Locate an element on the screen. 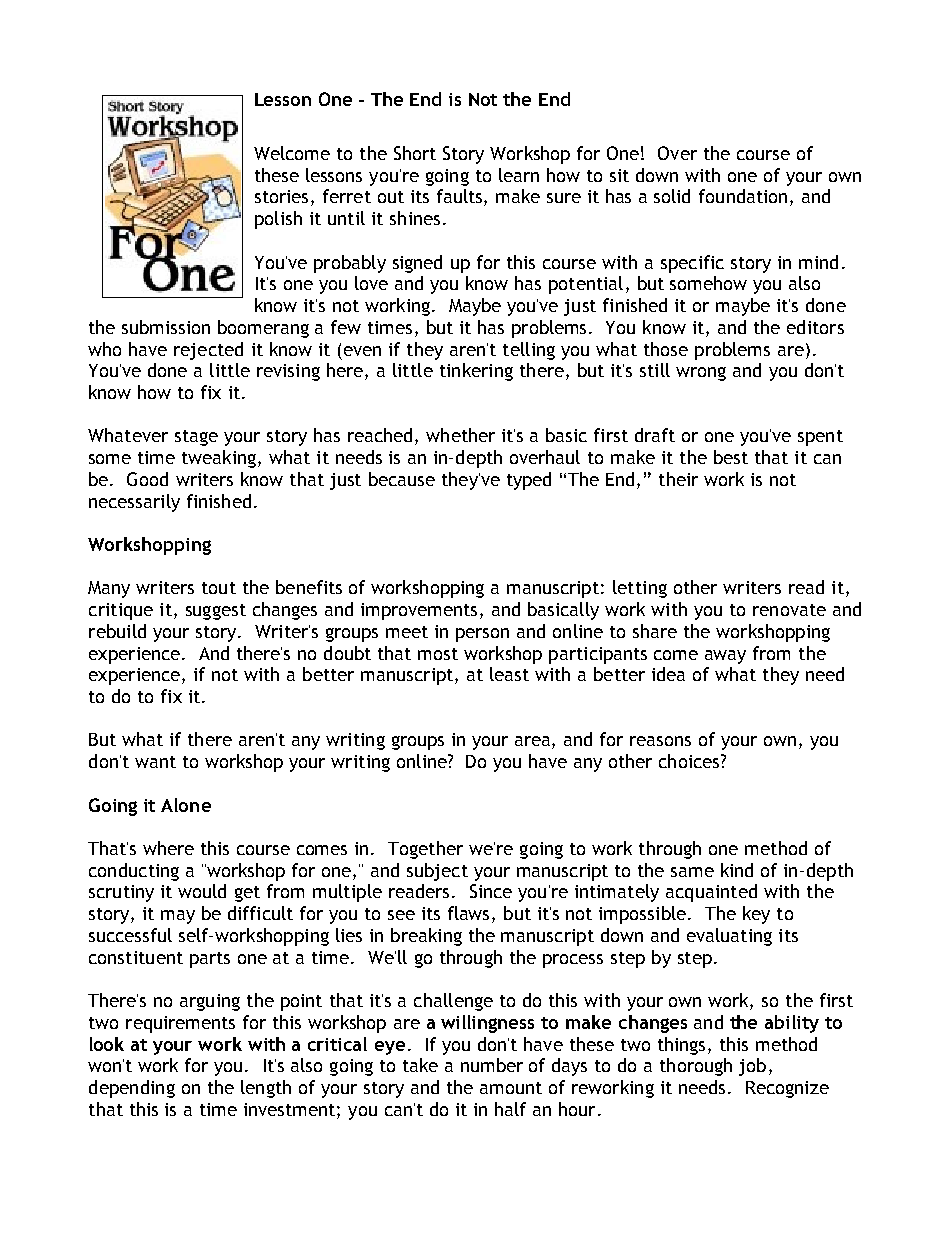 This screenshot has width=952, height=1233. depending is located at coordinates (132, 1089).
